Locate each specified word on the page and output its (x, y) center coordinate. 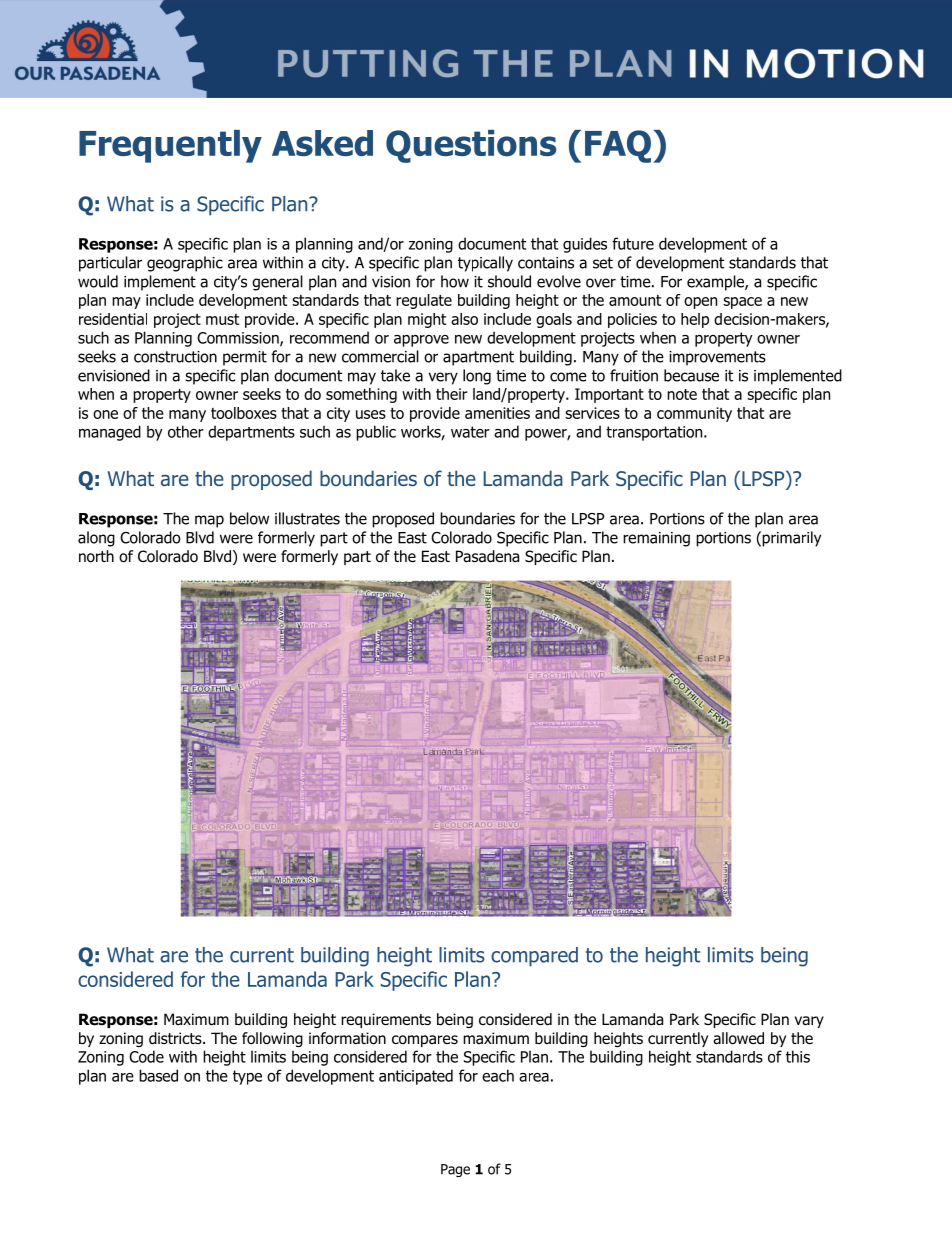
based (158, 1075)
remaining (656, 539)
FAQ (618, 146)
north (96, 556)
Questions (471, 146)
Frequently (170, 146)
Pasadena (487, 556)
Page (455, 1170)
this (798, 1056)
